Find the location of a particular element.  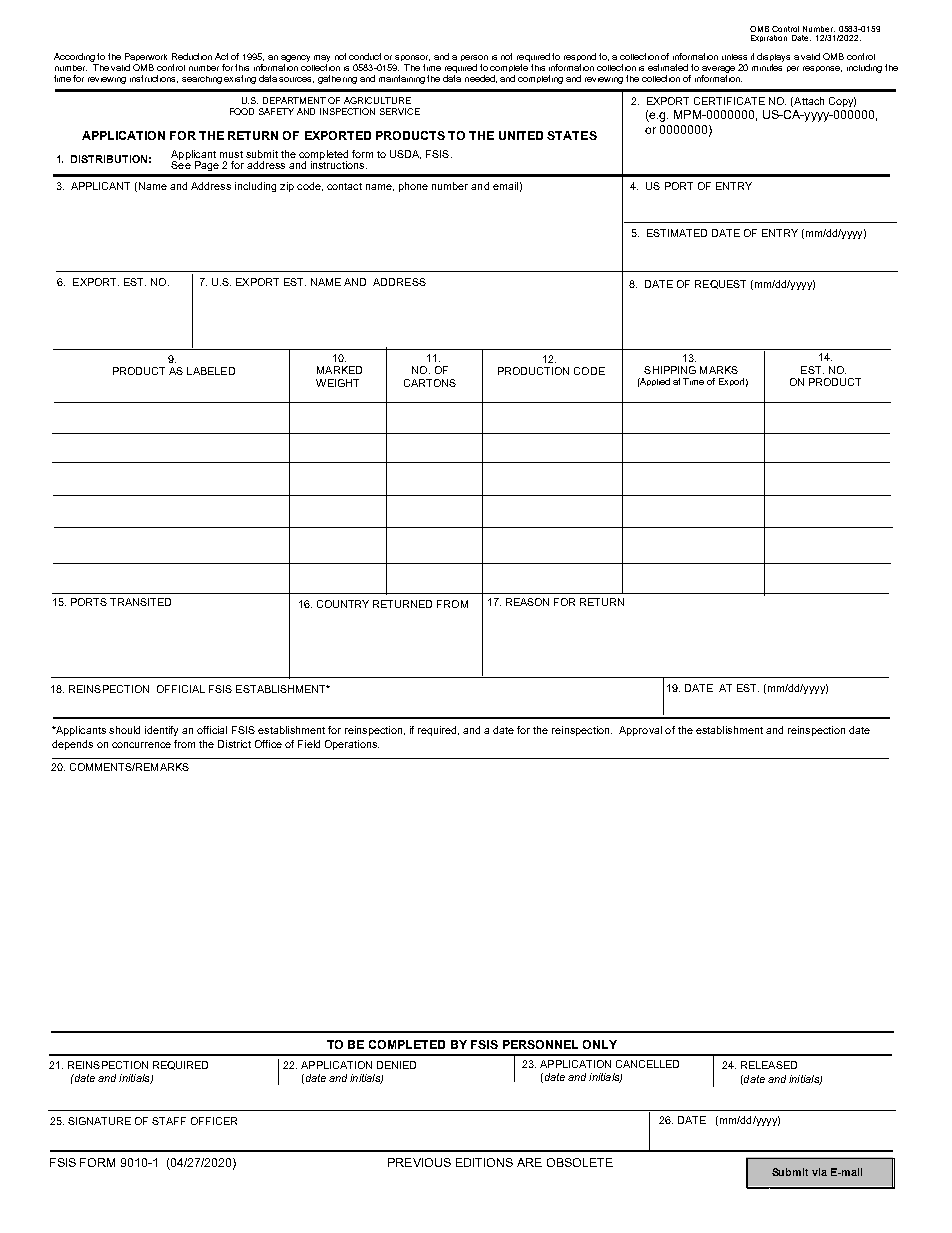

STAFF is located at coordinates (169, 1121).
